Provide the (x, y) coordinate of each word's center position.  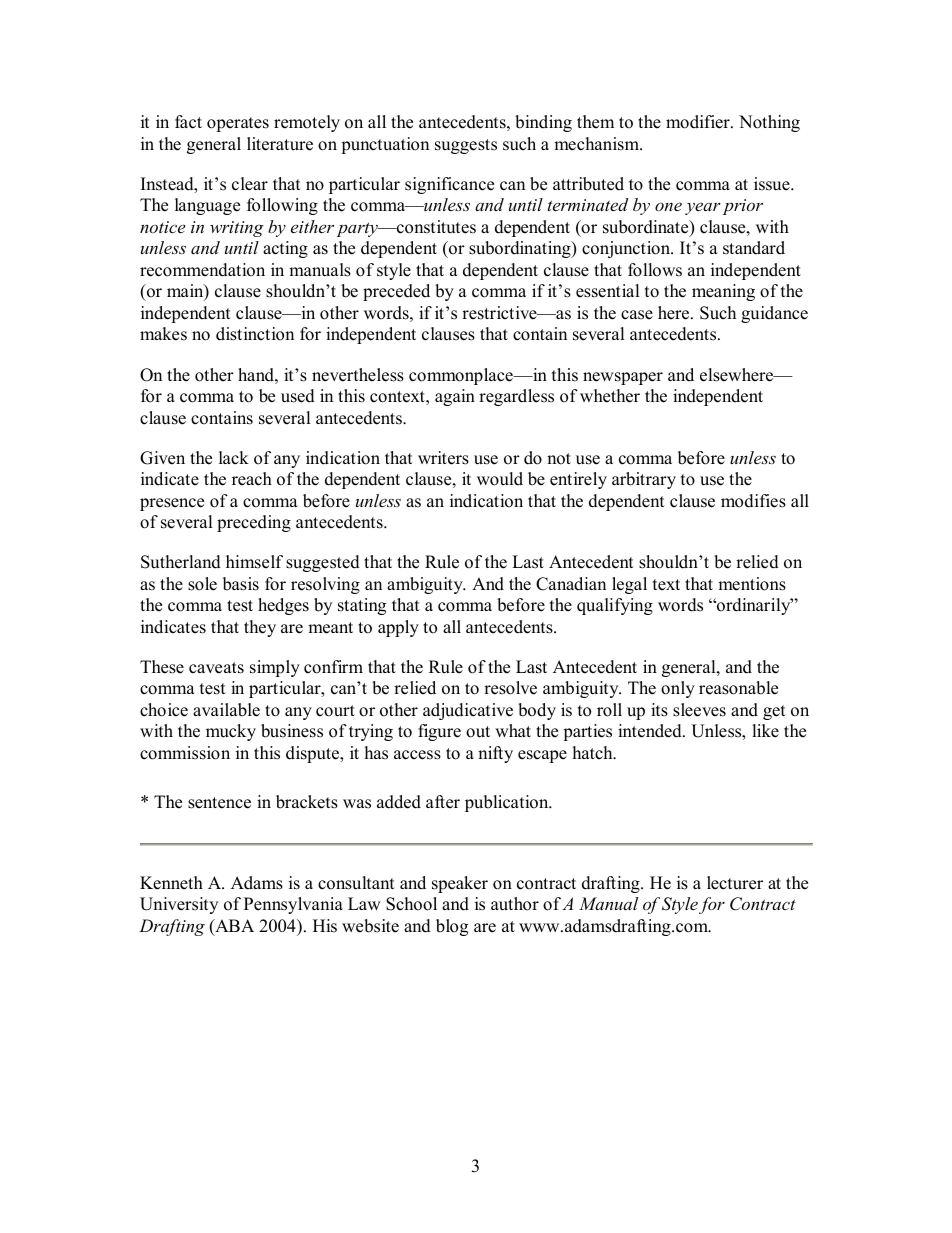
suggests (466, 146)
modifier (699, 122)
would (500, 479)
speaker (460, 884)
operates (238, 124)
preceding (254, 523)
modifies (753, 501)
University (179, 905)
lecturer (735, 883)
